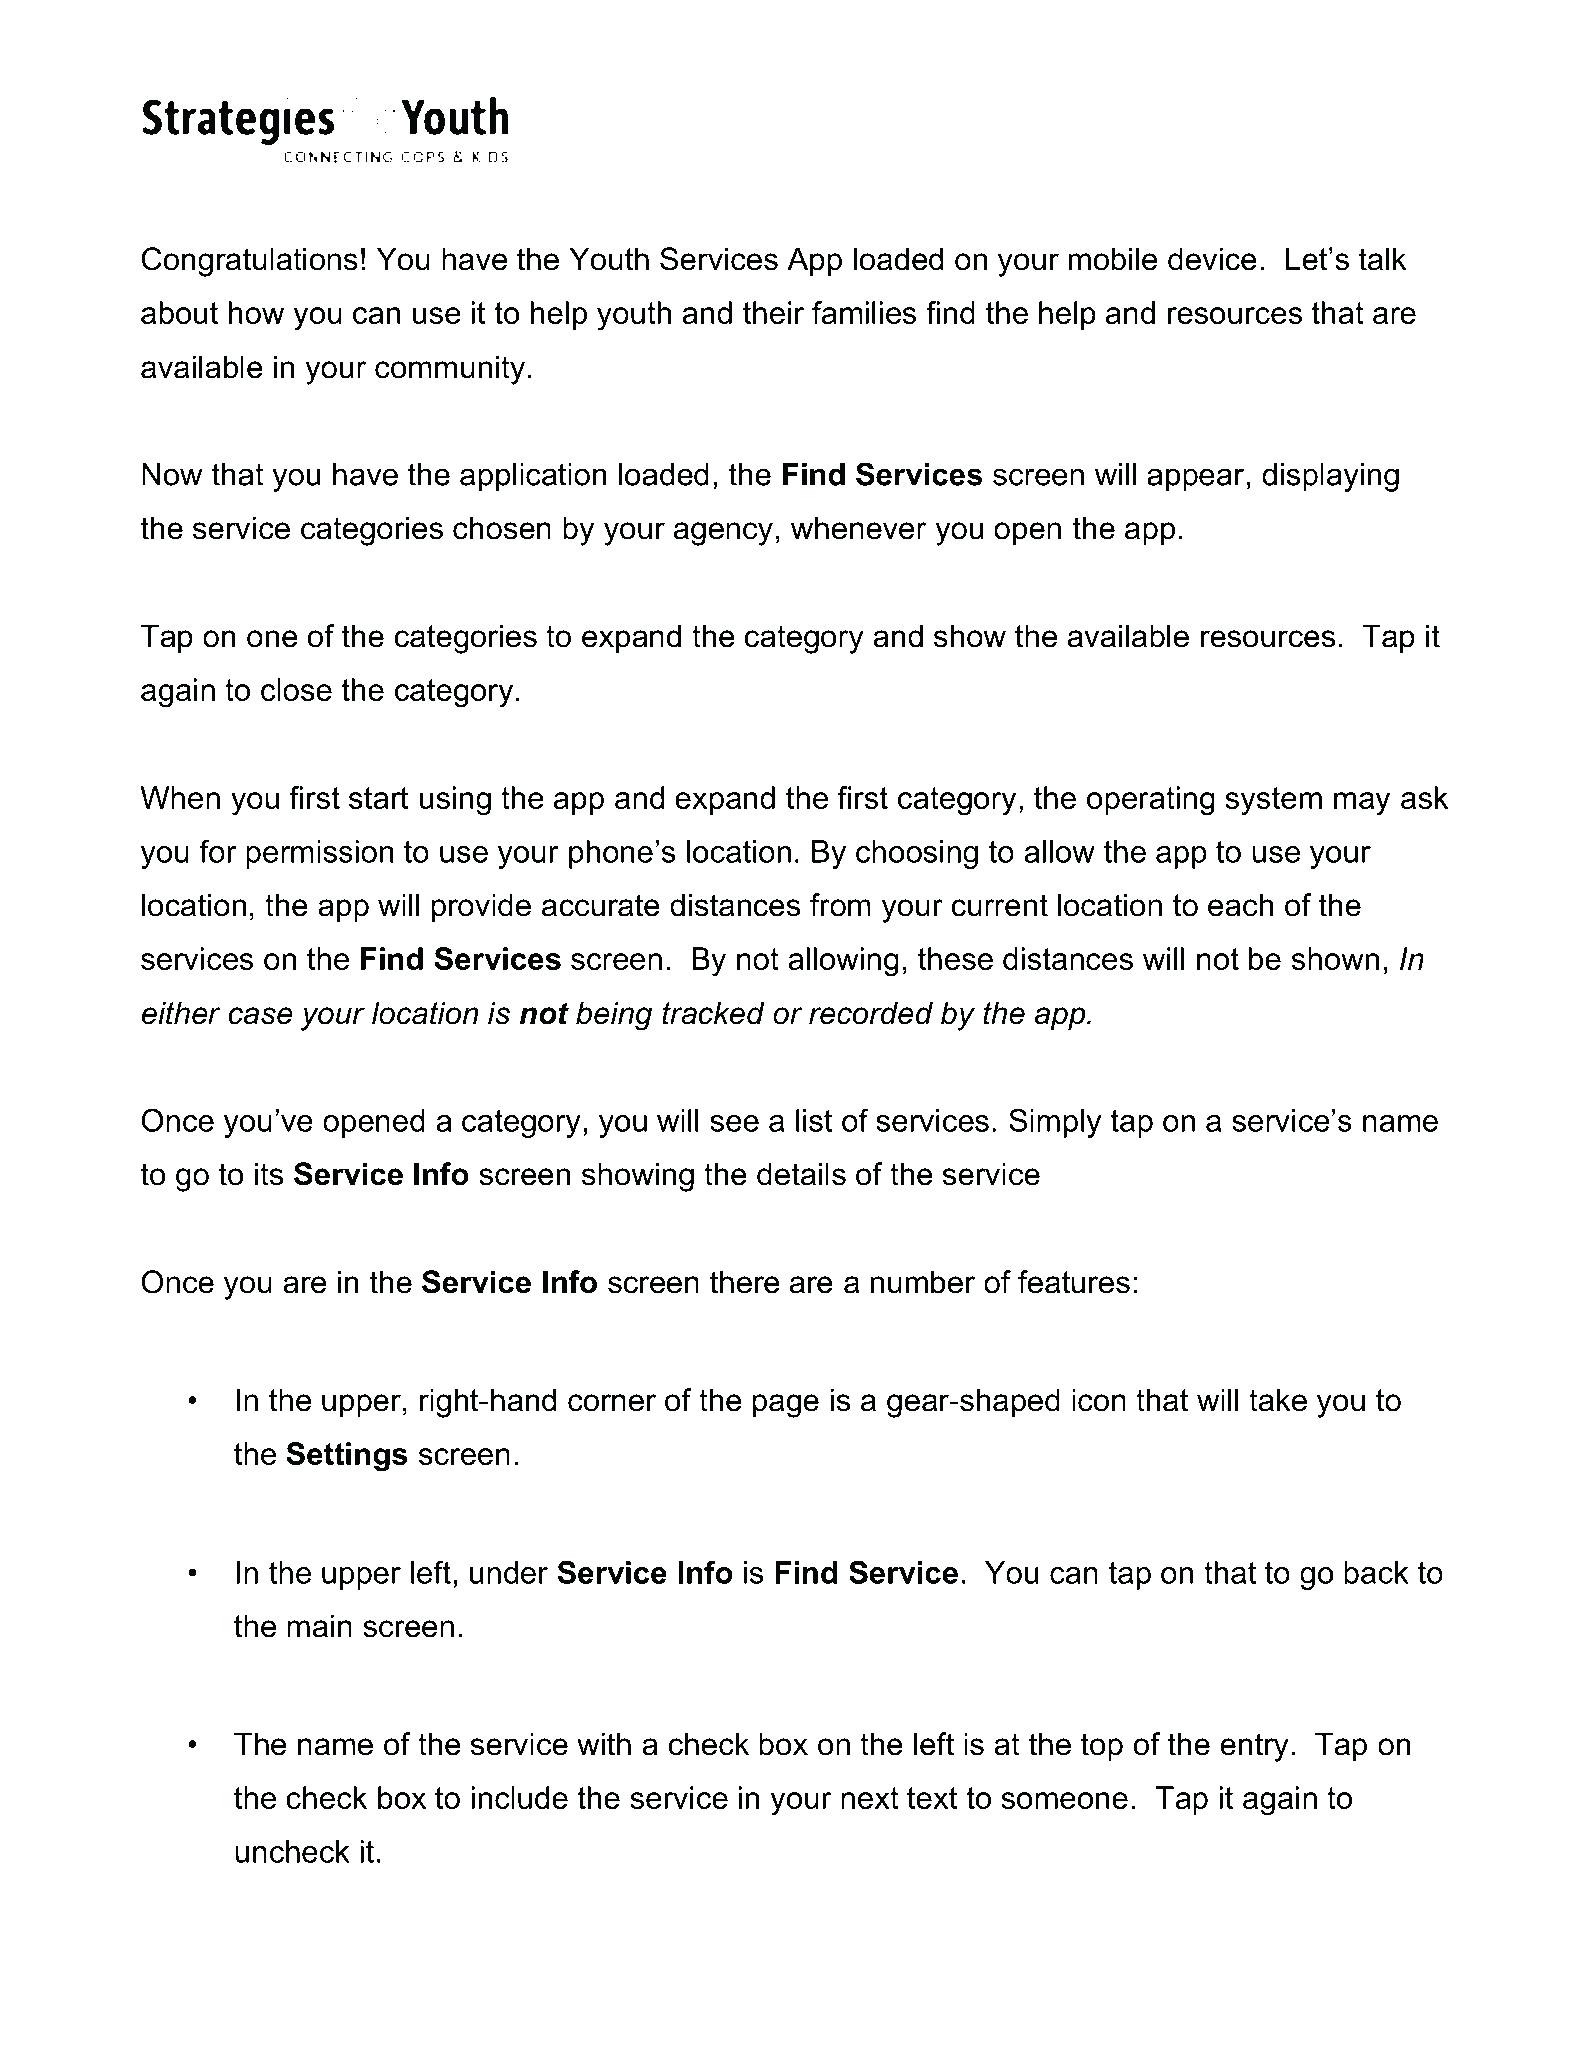 This document has width=1592, height=2060. I want to click on their, so click(773, 312).
